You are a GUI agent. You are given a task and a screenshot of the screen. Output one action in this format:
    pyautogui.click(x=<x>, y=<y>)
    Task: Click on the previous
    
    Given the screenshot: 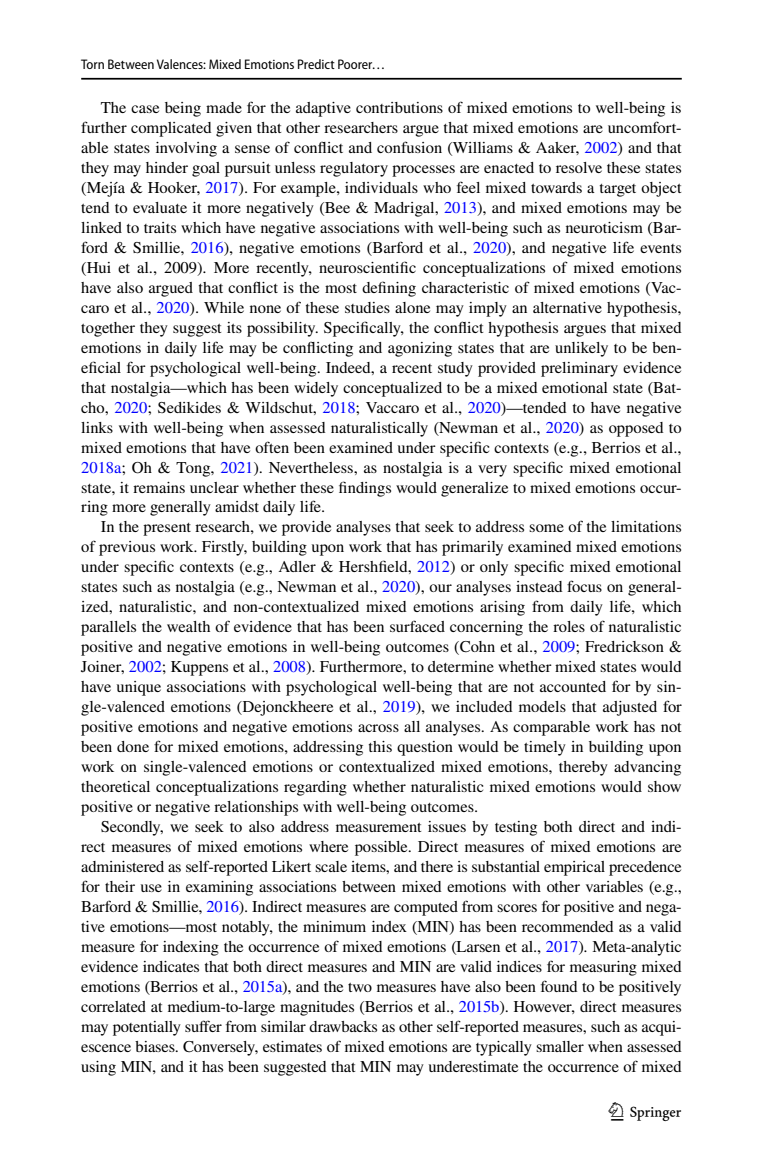 What is the action you would take?
    pyautogui.click(x=127, y=548)
